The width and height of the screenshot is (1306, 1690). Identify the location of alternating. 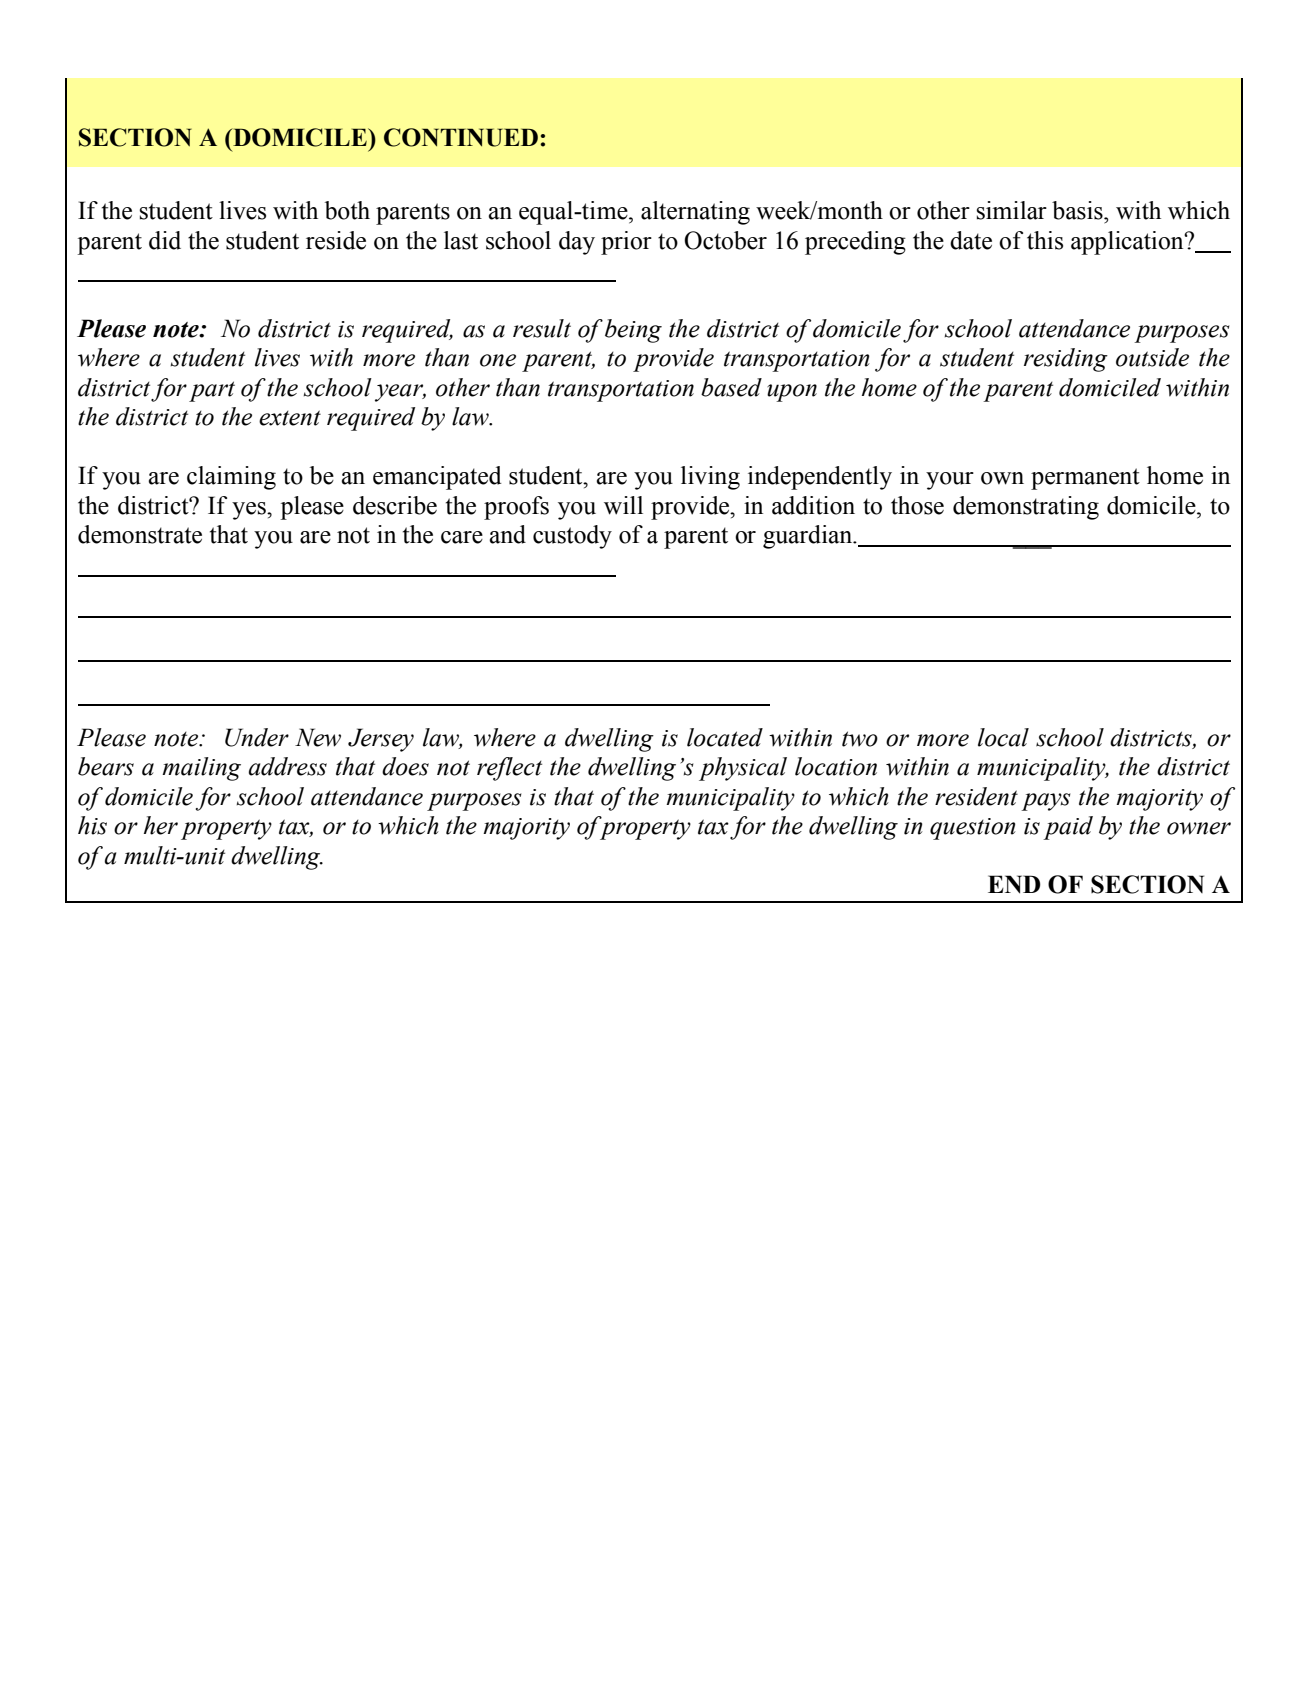
(695, 213).
